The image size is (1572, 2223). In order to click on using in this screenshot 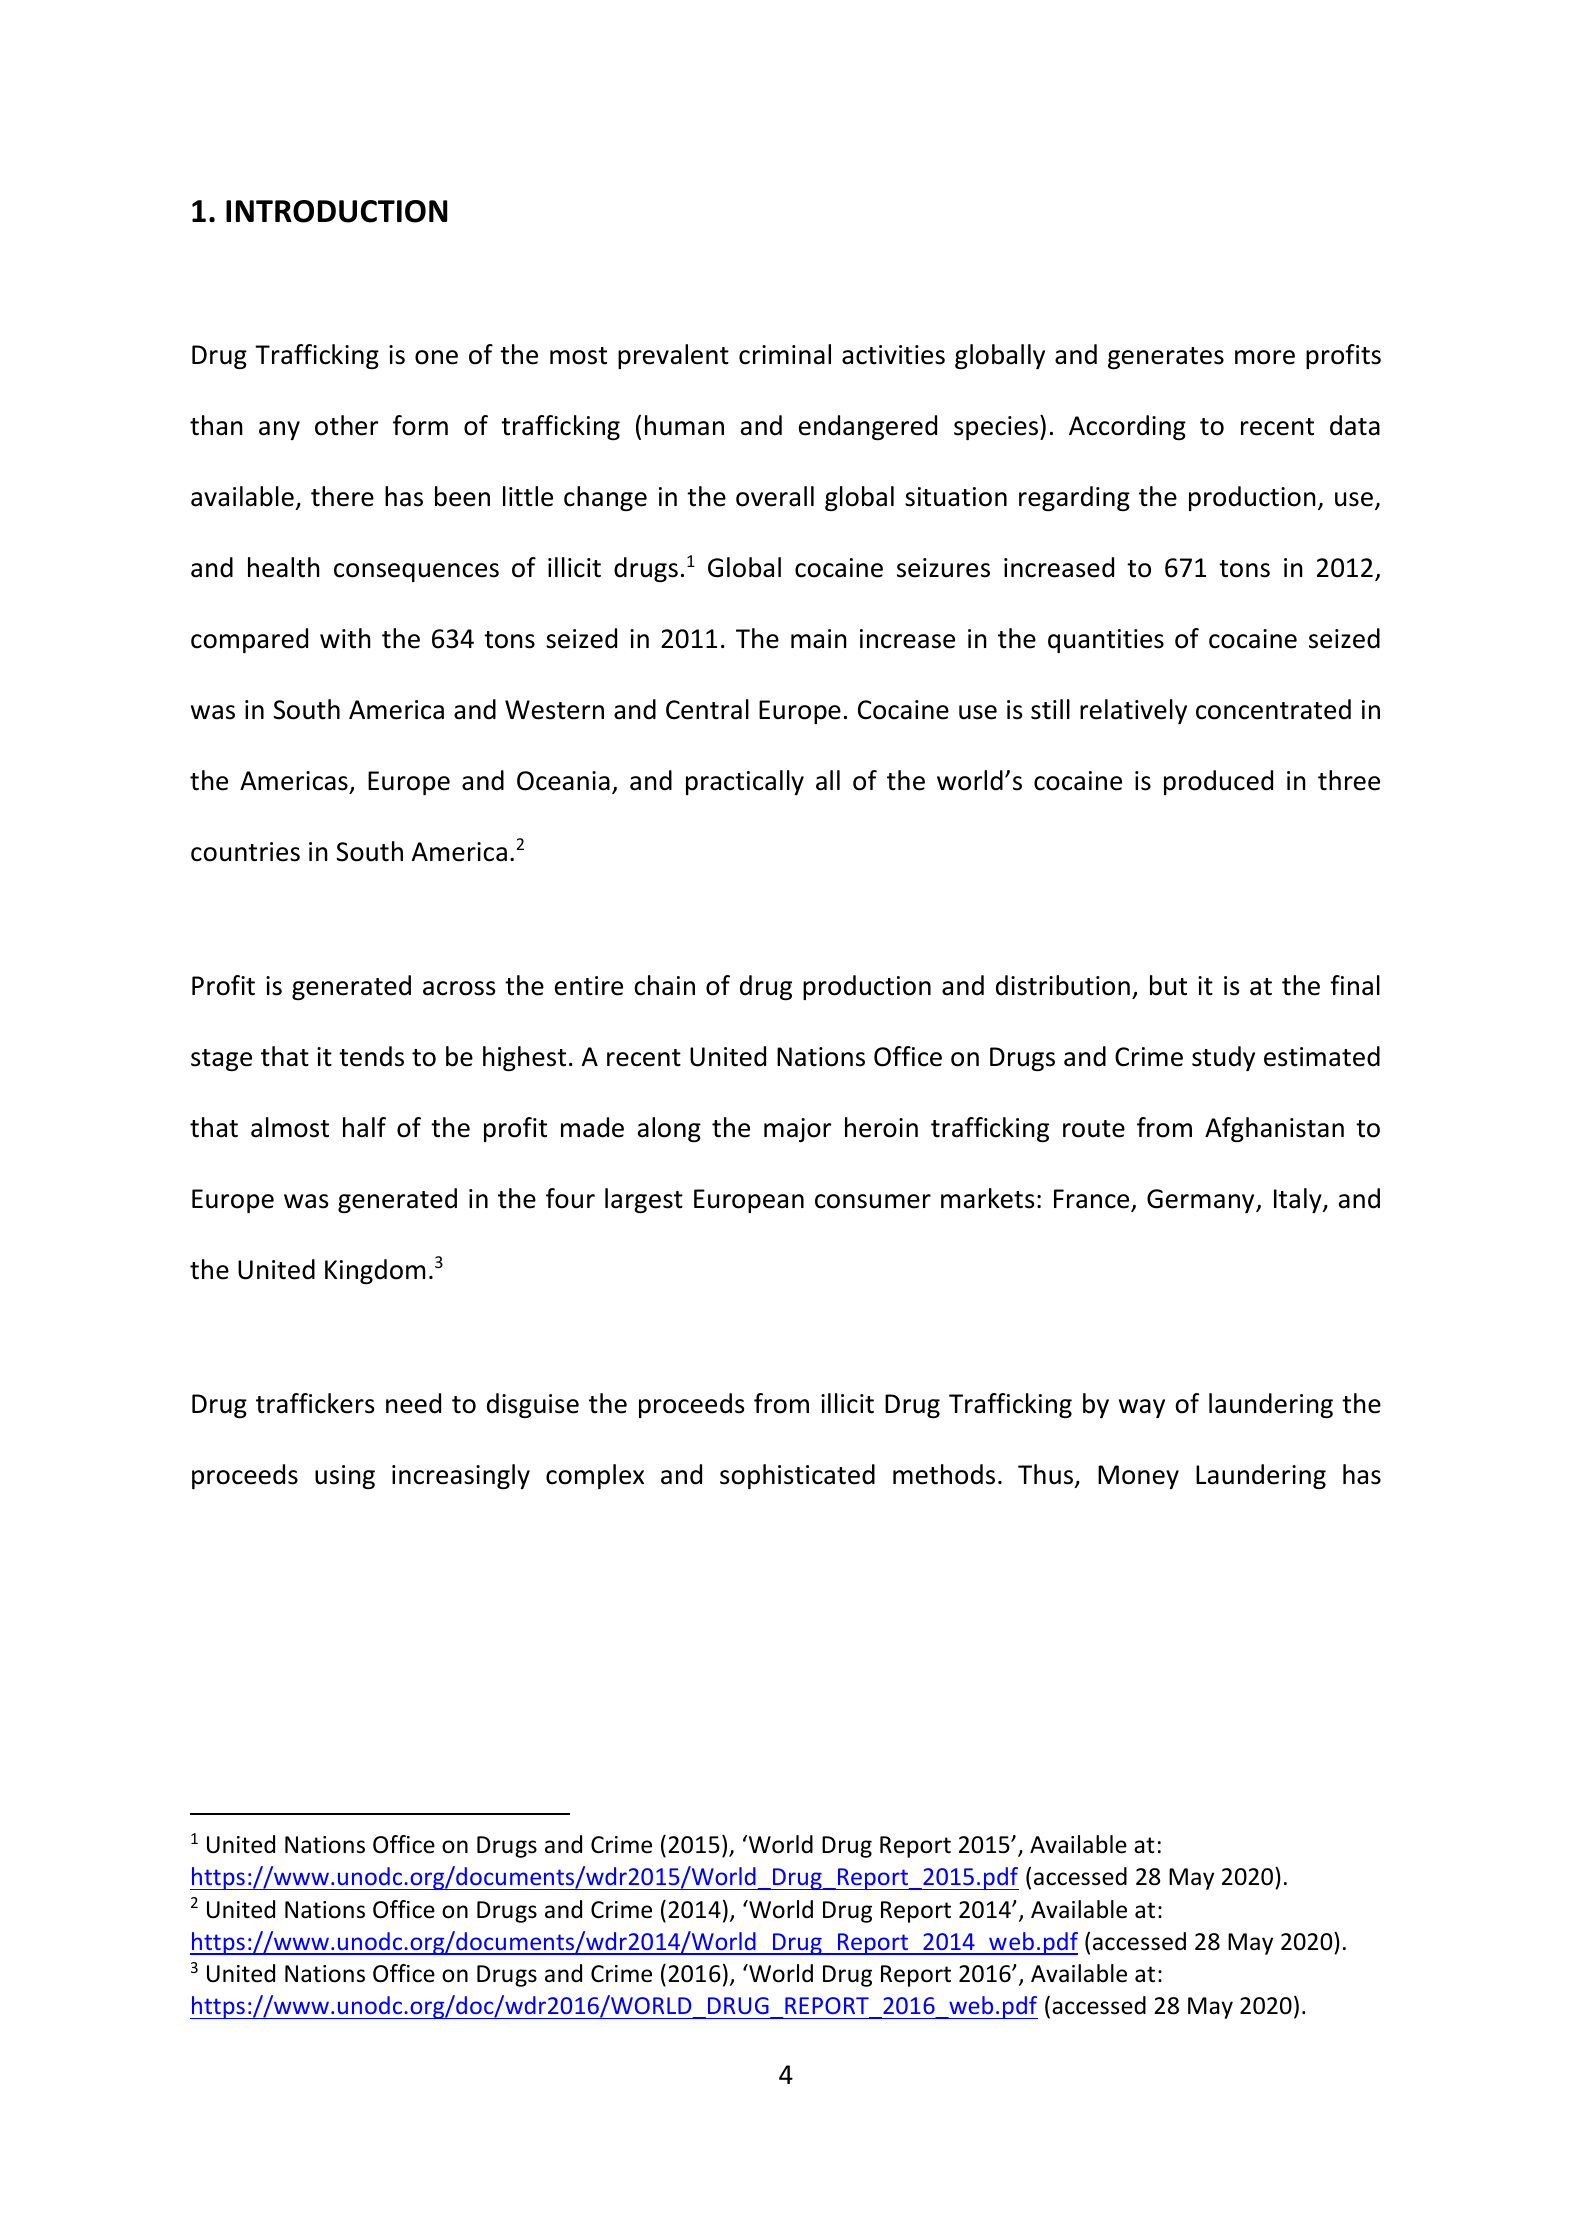, I will do `click(345, 1477)`.
